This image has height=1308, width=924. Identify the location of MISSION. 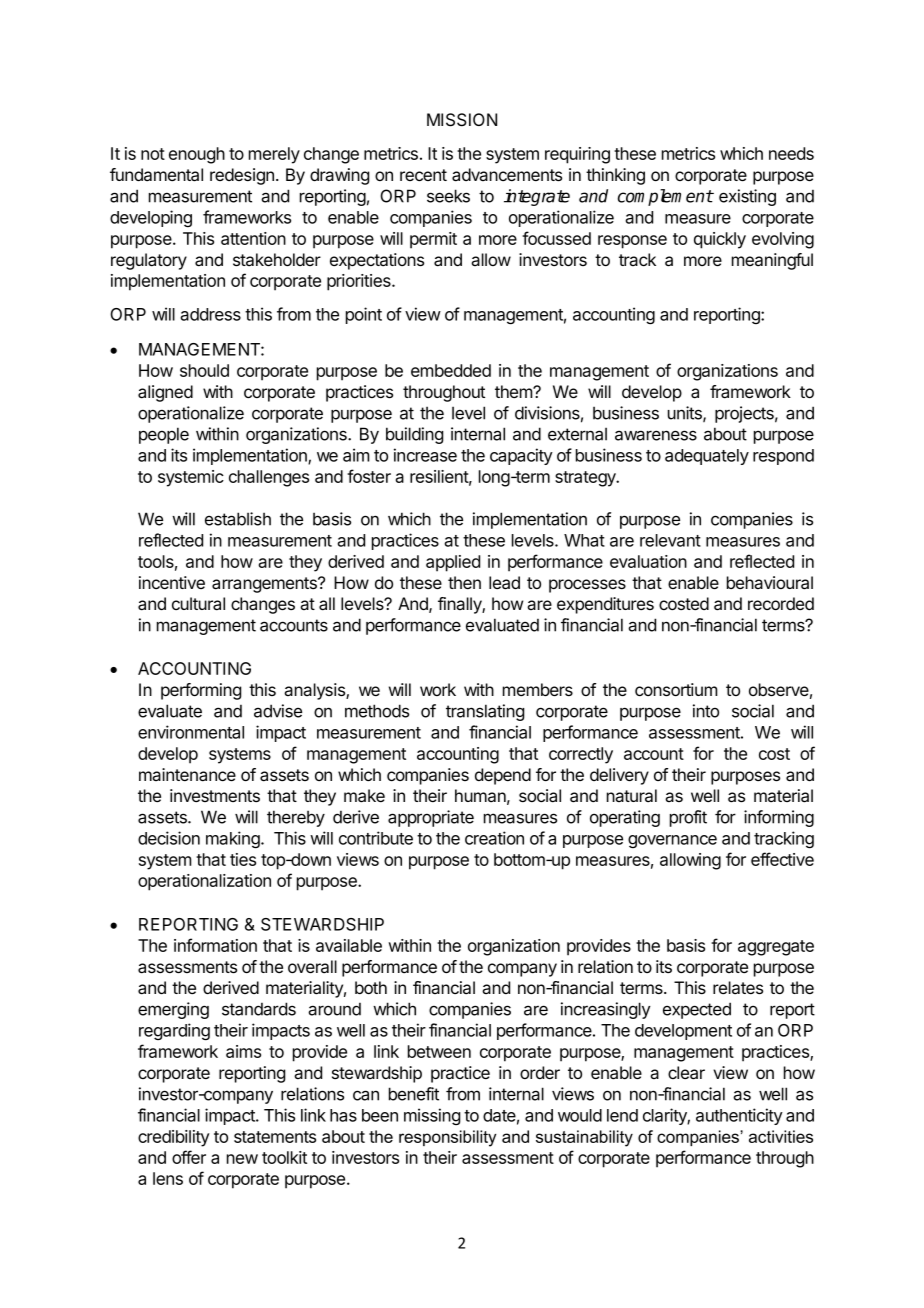
(462, 120).
